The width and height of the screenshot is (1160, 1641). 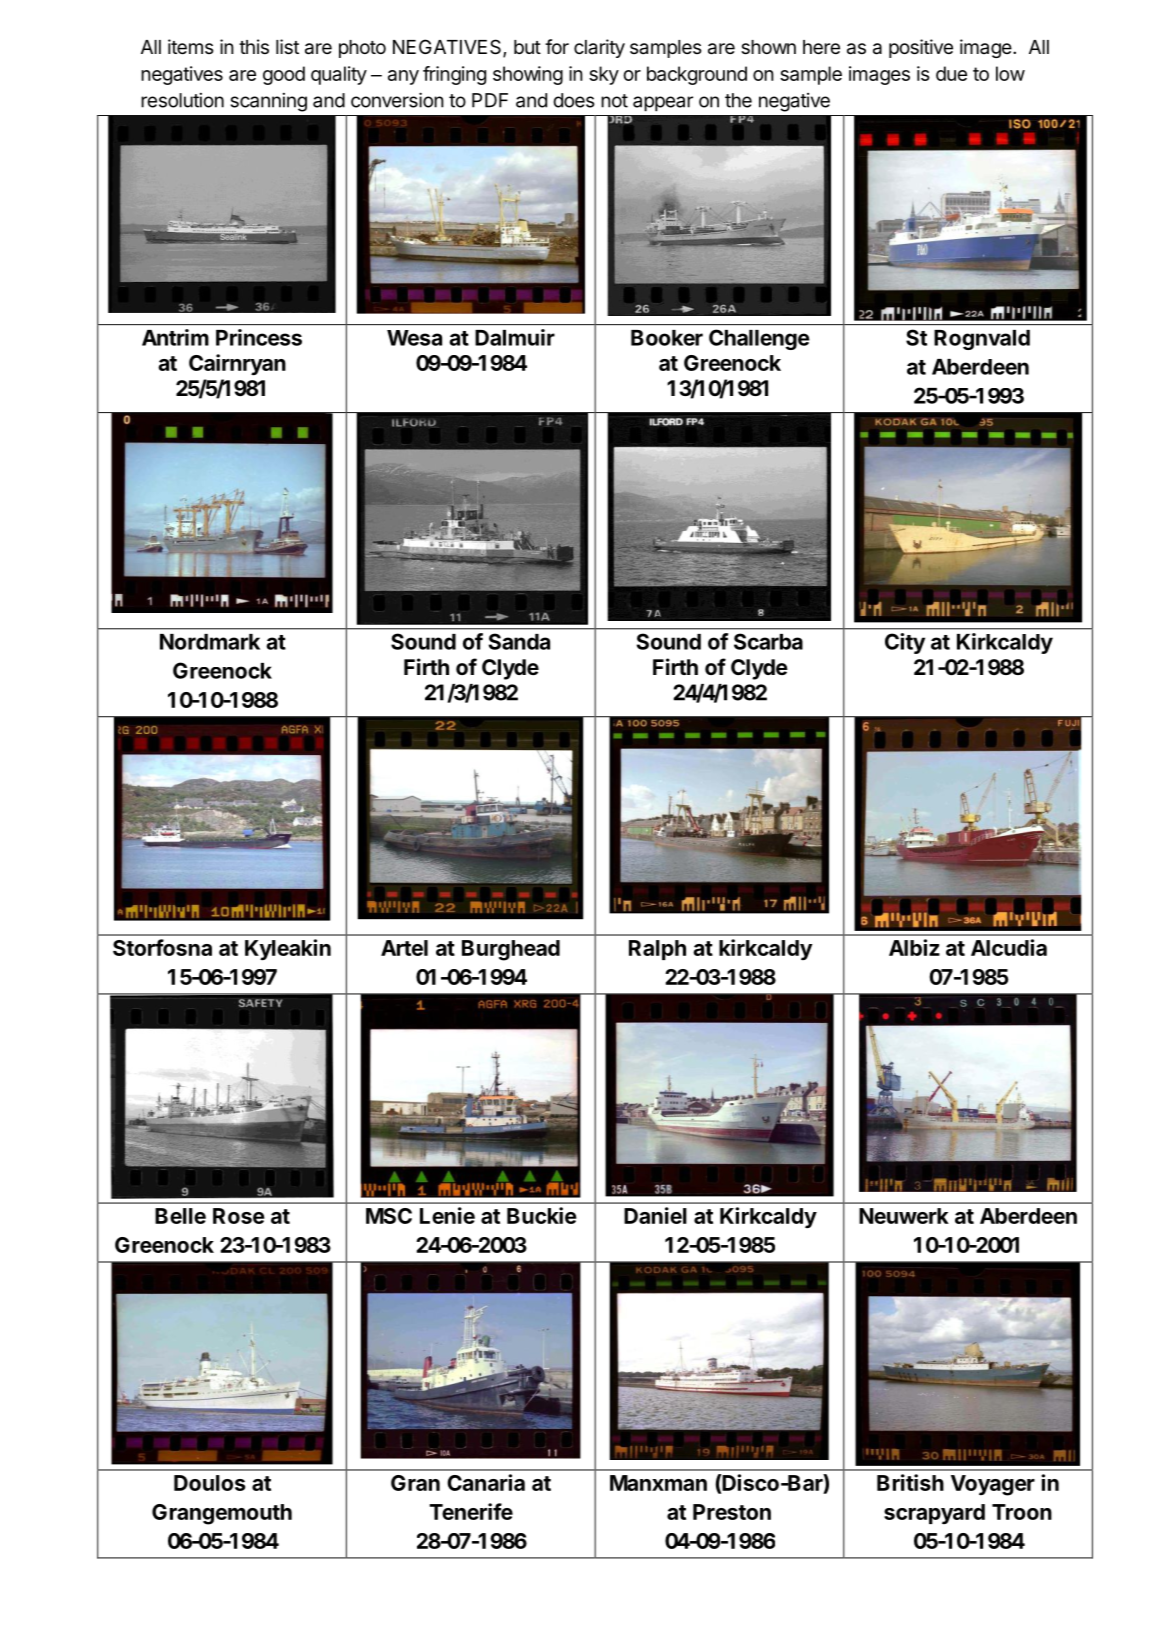 What do you see at coordinates (951, 73) in the screenshot?
I see `due` at bounding box center [951, 73].
